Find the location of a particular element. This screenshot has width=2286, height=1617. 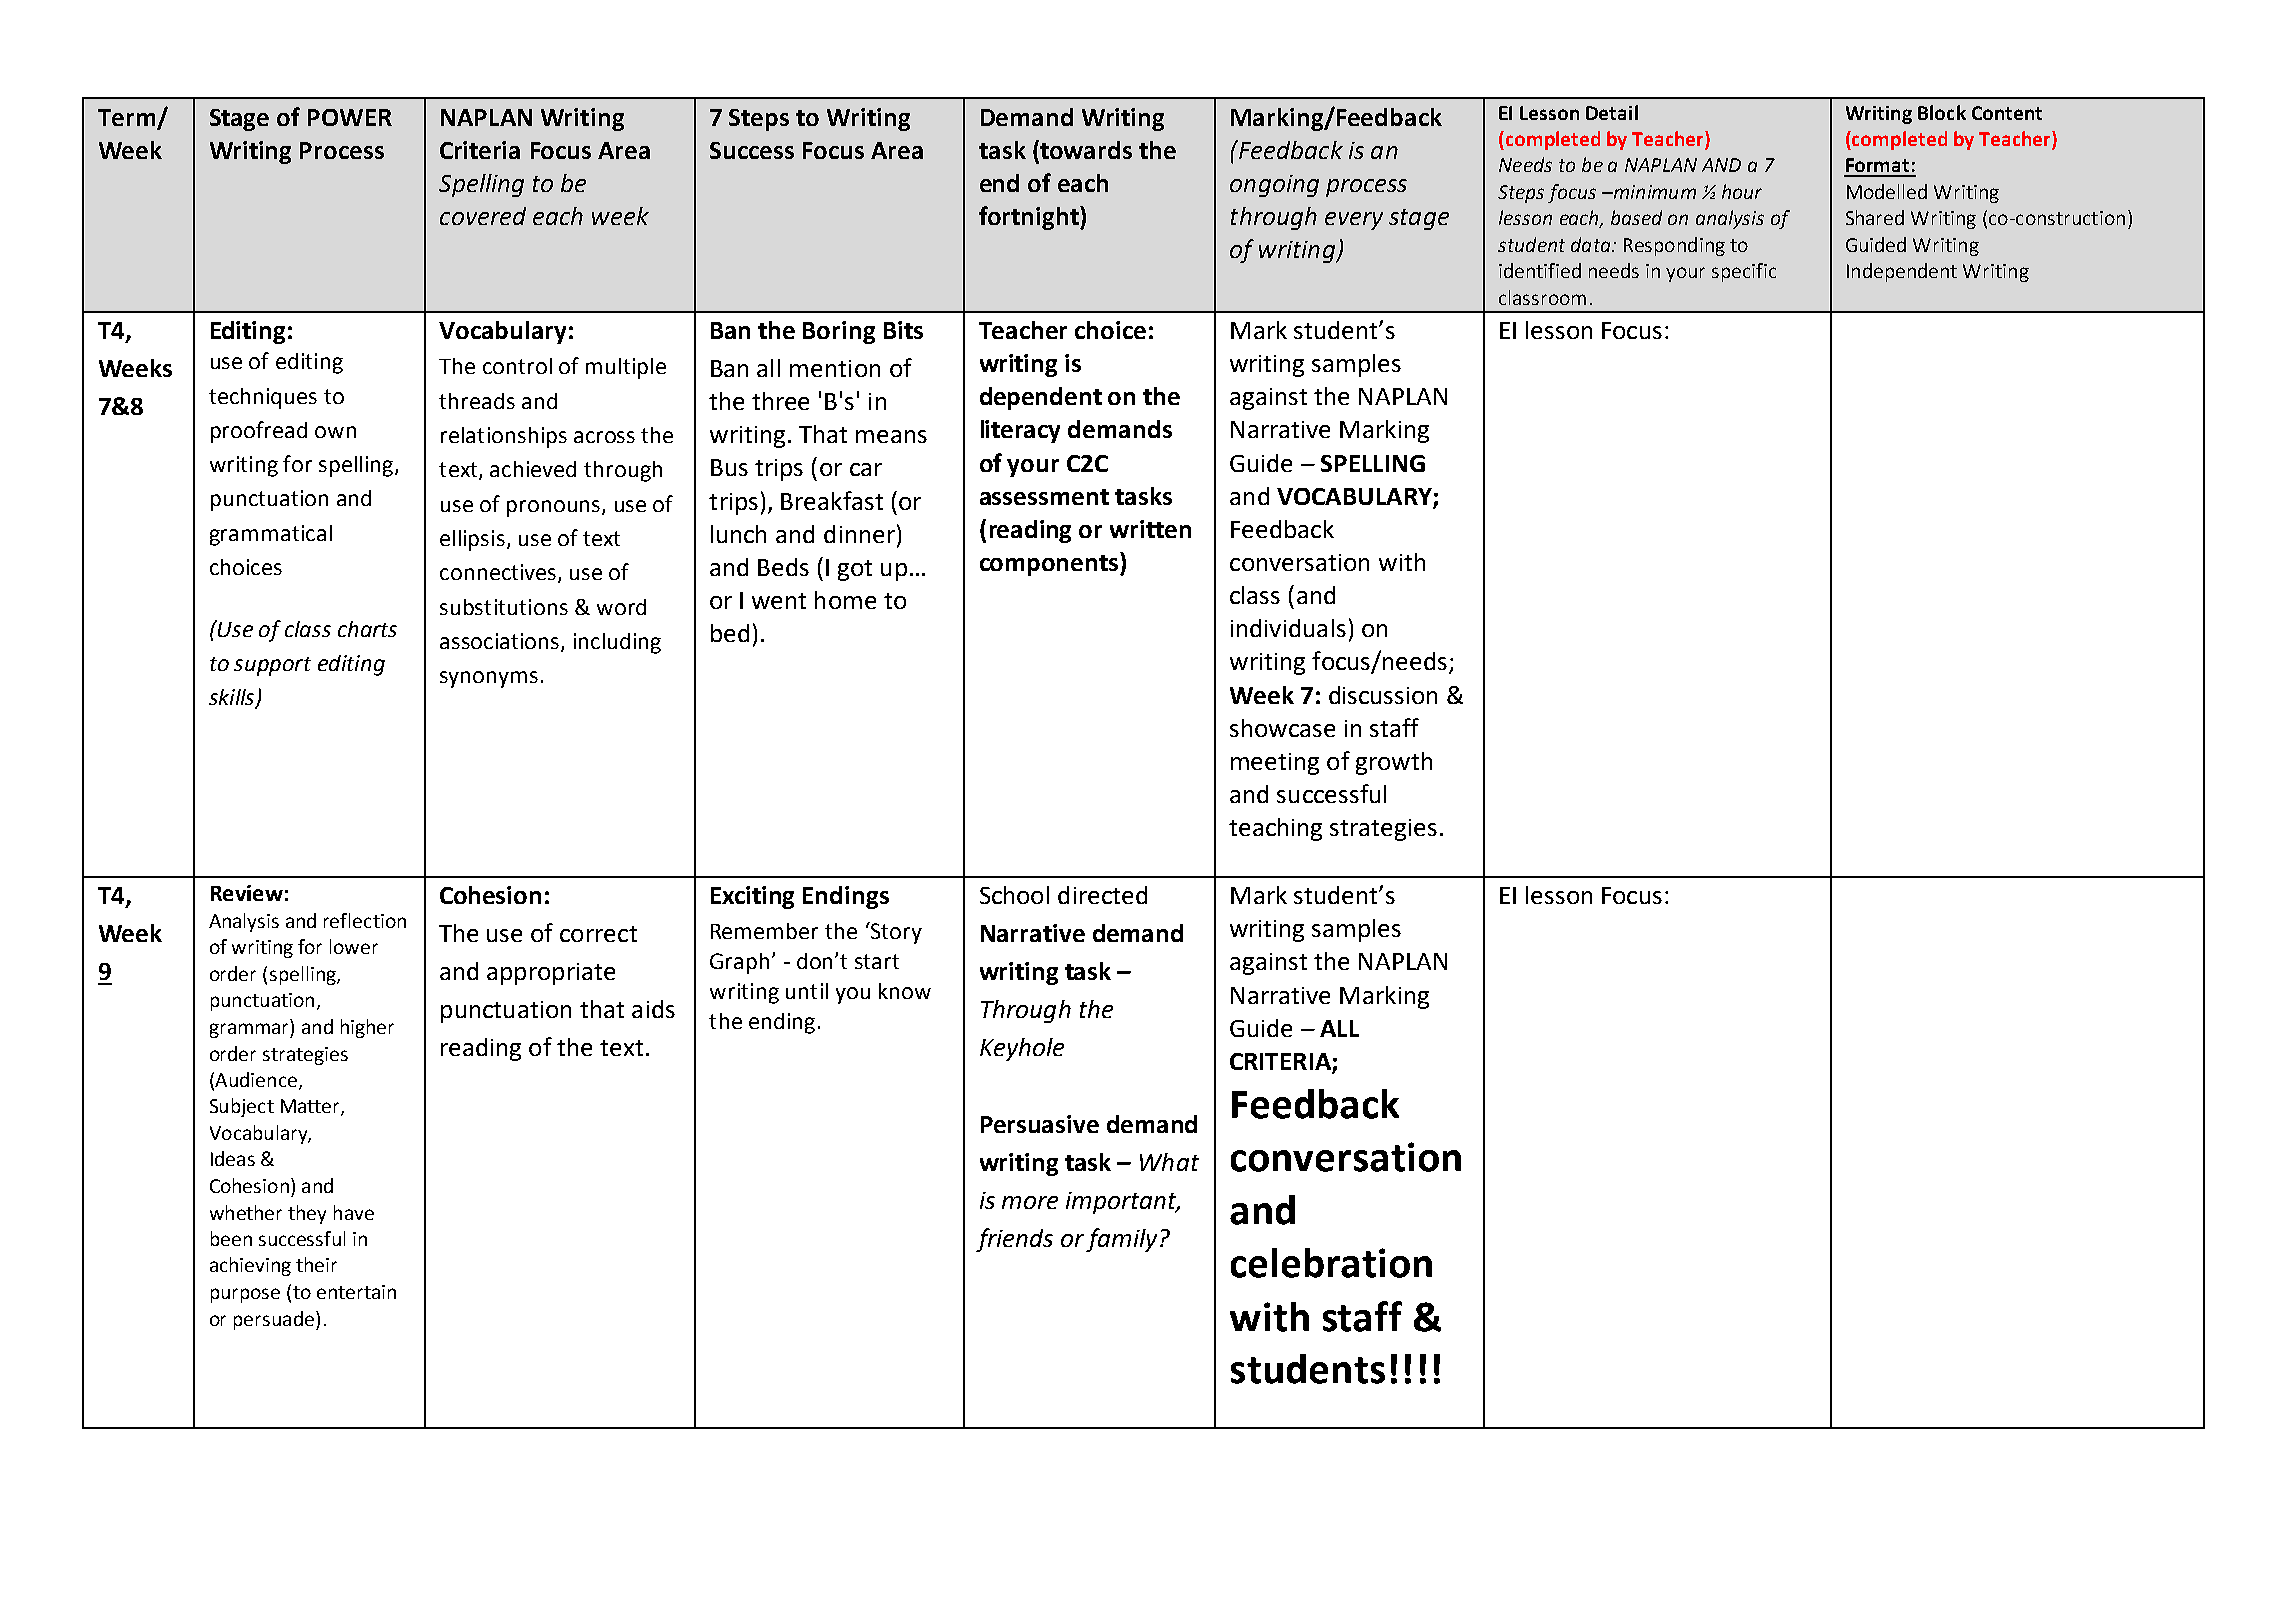

towards is located at coordinates (1085, 149).
